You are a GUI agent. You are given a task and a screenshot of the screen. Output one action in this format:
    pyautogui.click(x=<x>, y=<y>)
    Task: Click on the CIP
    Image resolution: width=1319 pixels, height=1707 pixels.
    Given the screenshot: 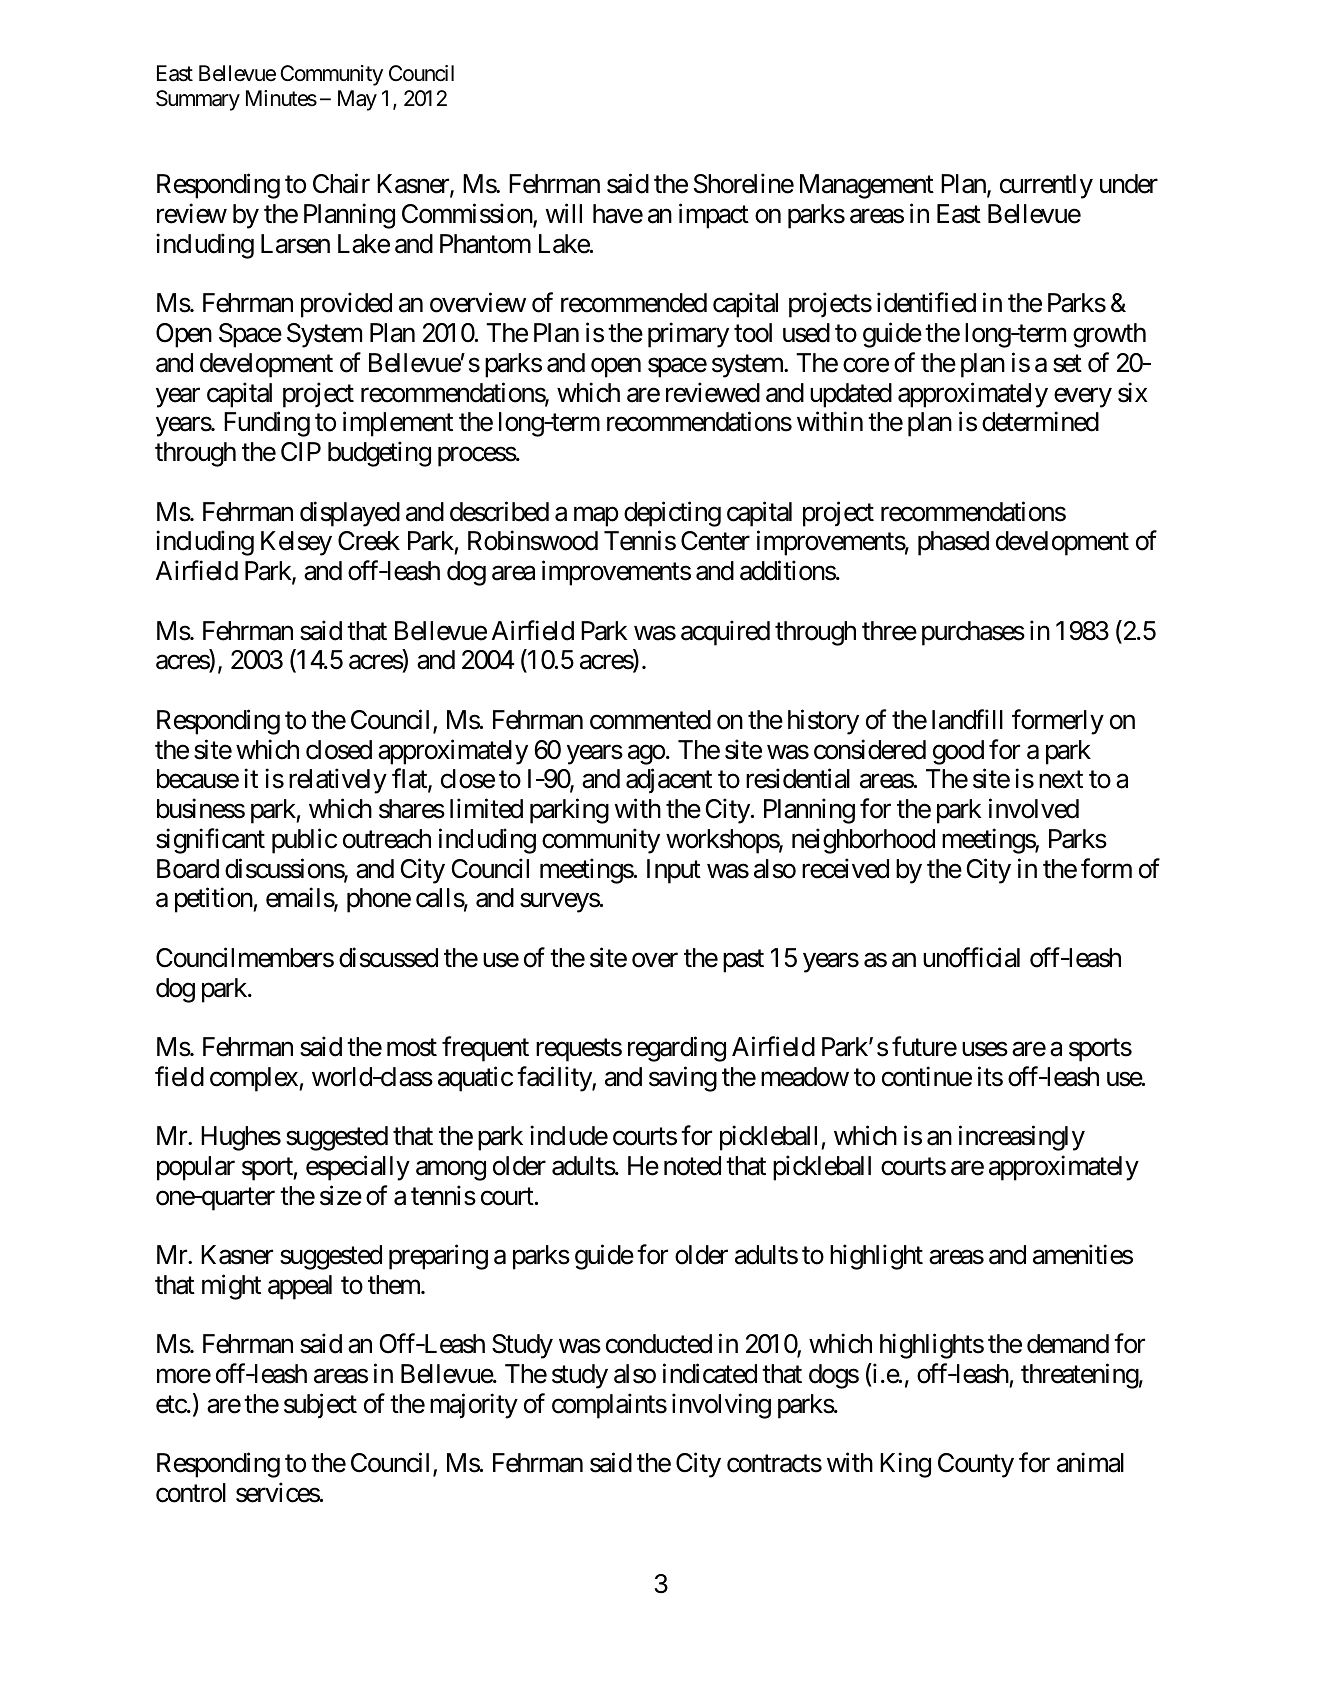 What is the action you would take?
    pyautogui.click(x=301, y=452)
